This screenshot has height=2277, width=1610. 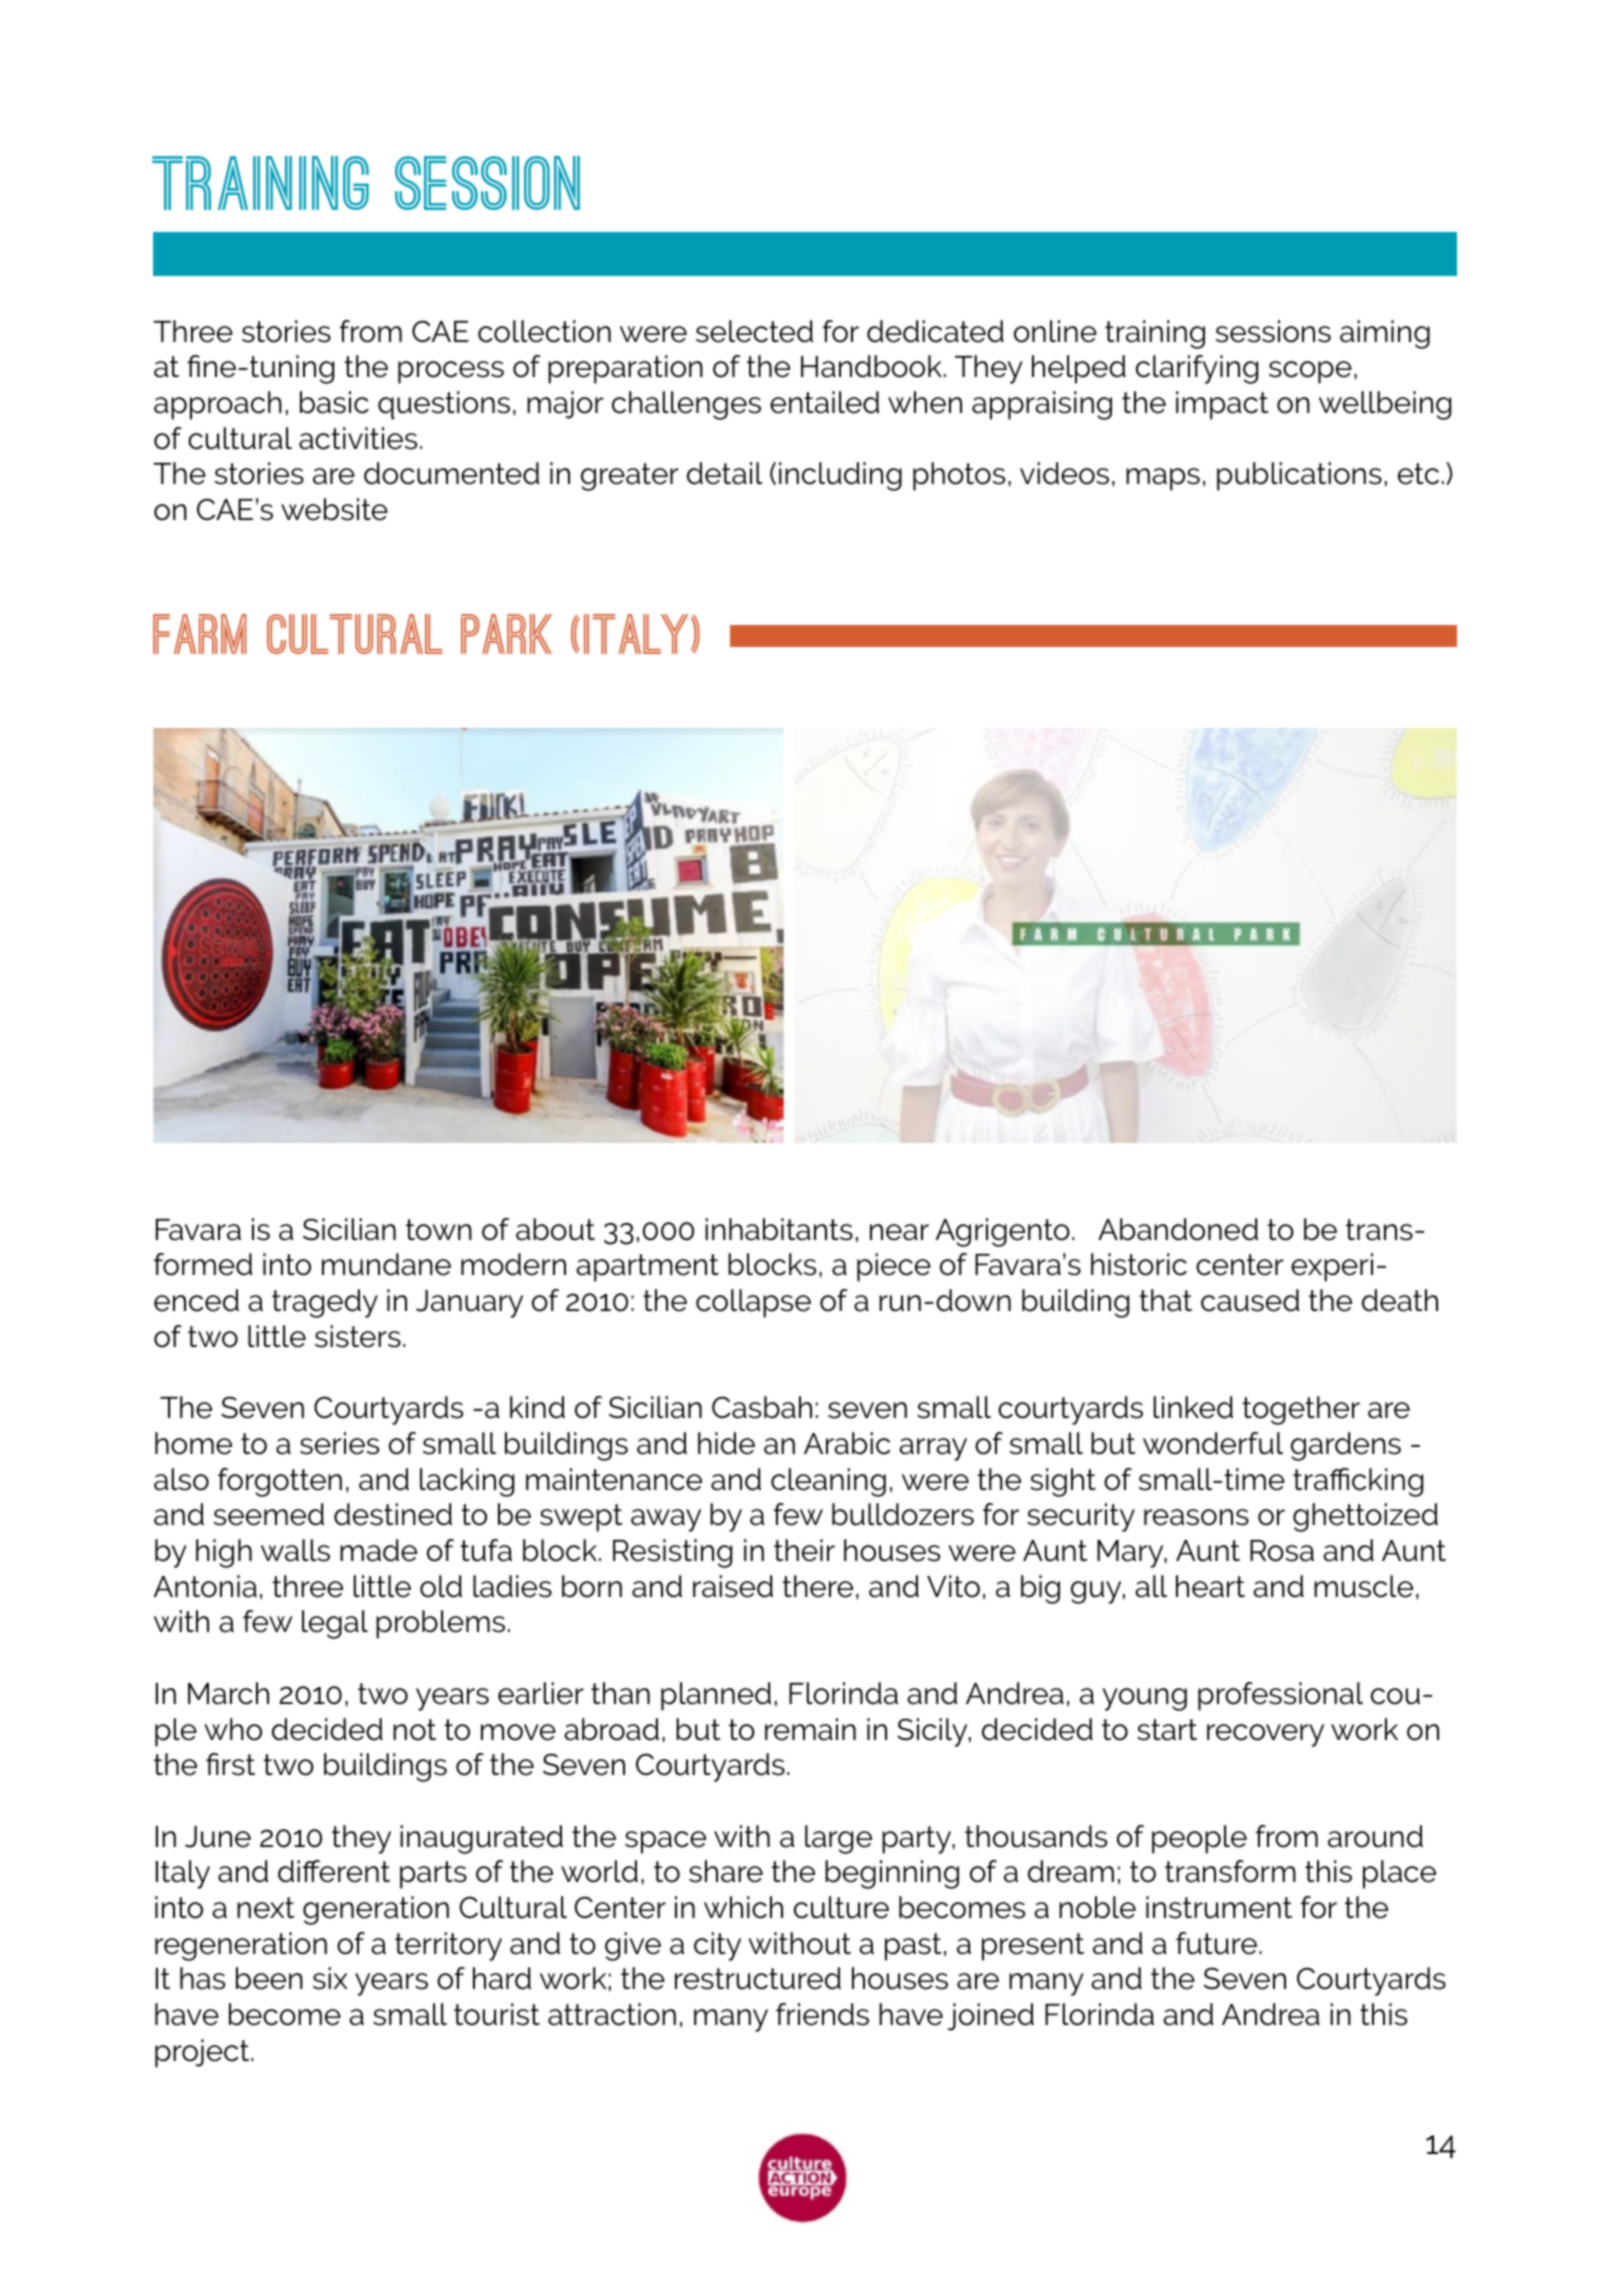 I want to click on wonderful, so click(x=1213, y=1443).
